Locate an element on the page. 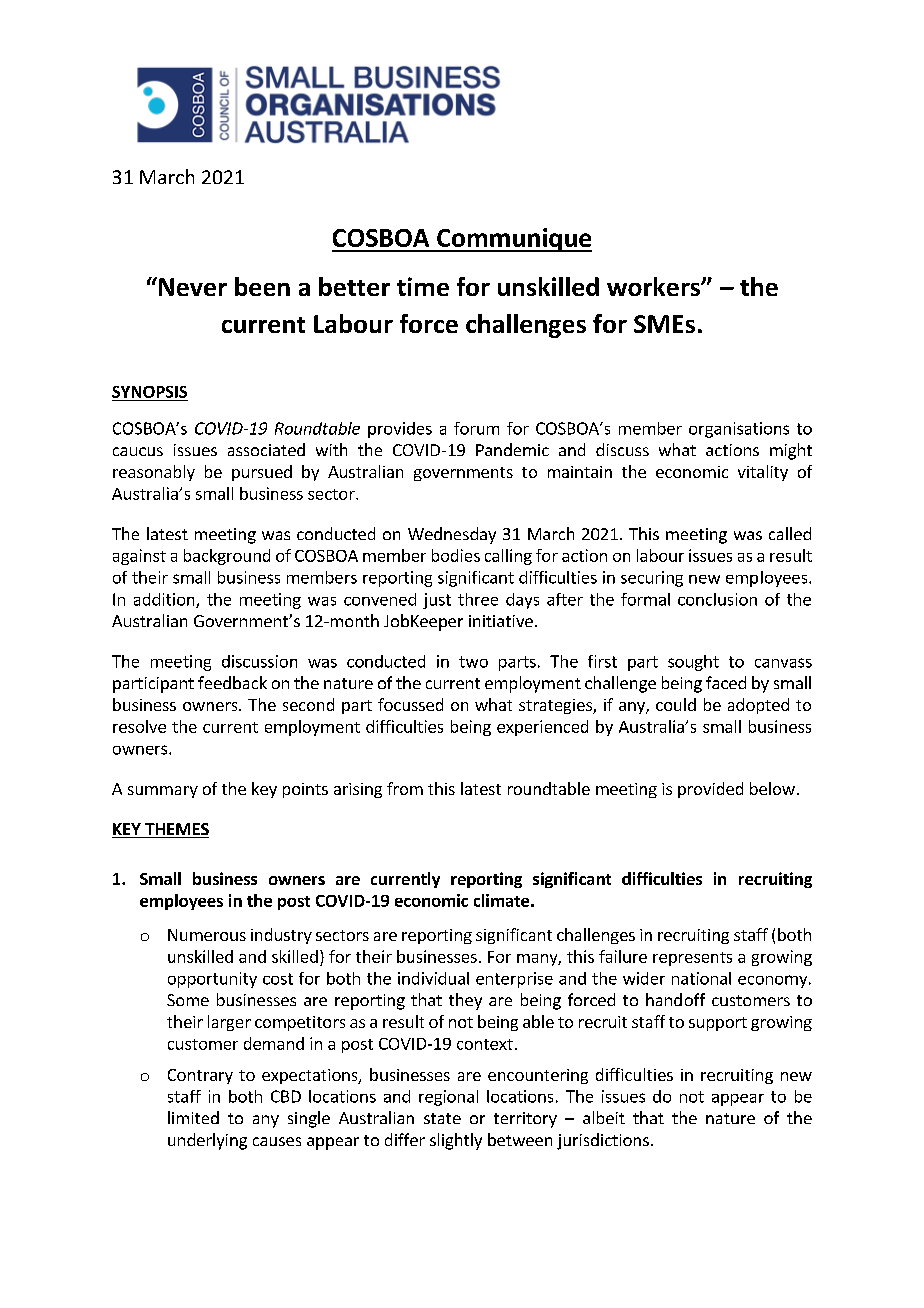  vitality is located at coordinates (763, 473).
